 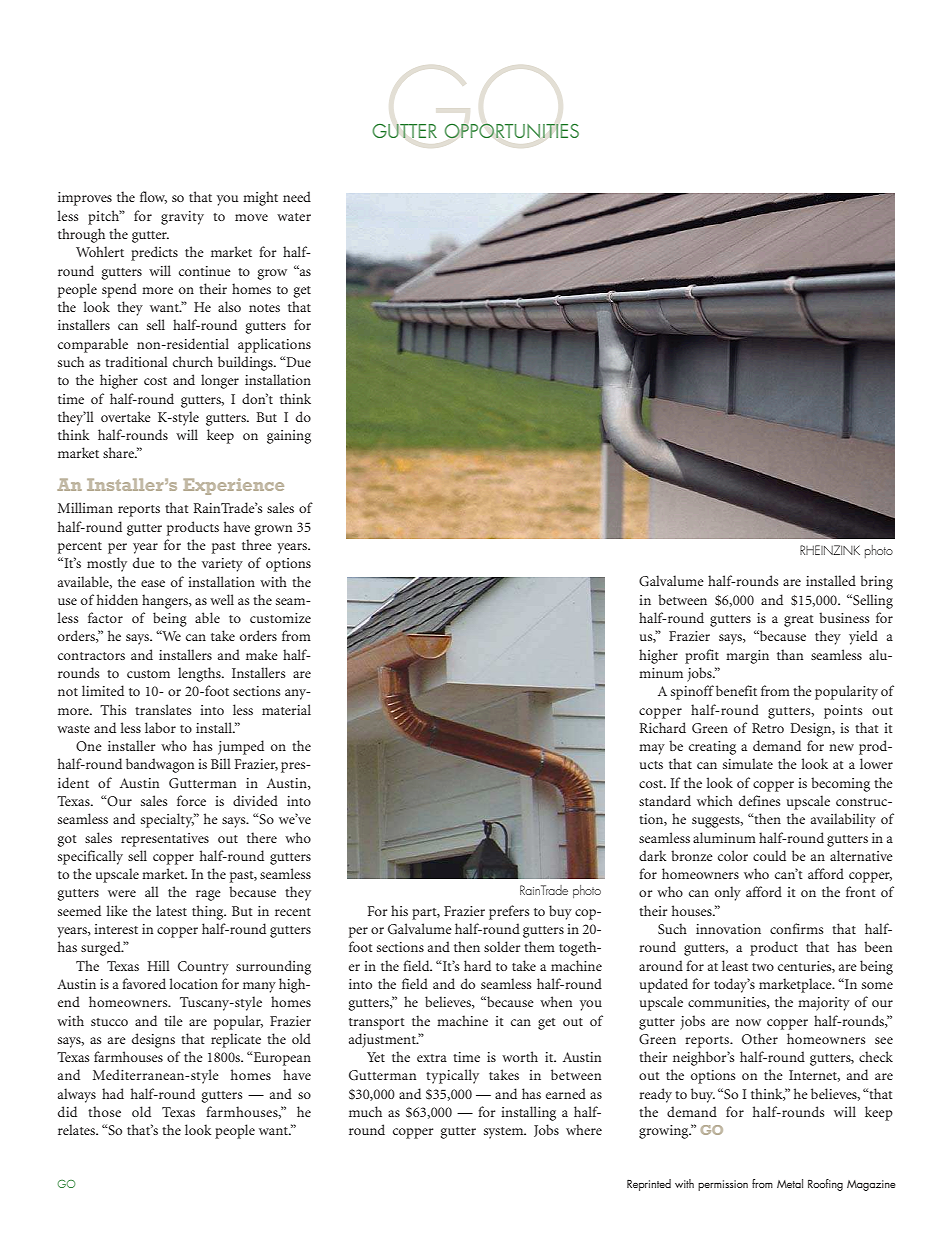 What do you see at coordinates (512, 131) in the screenshot?
I see `OPPORTUNITIES` at bounding box center [512, 131].
